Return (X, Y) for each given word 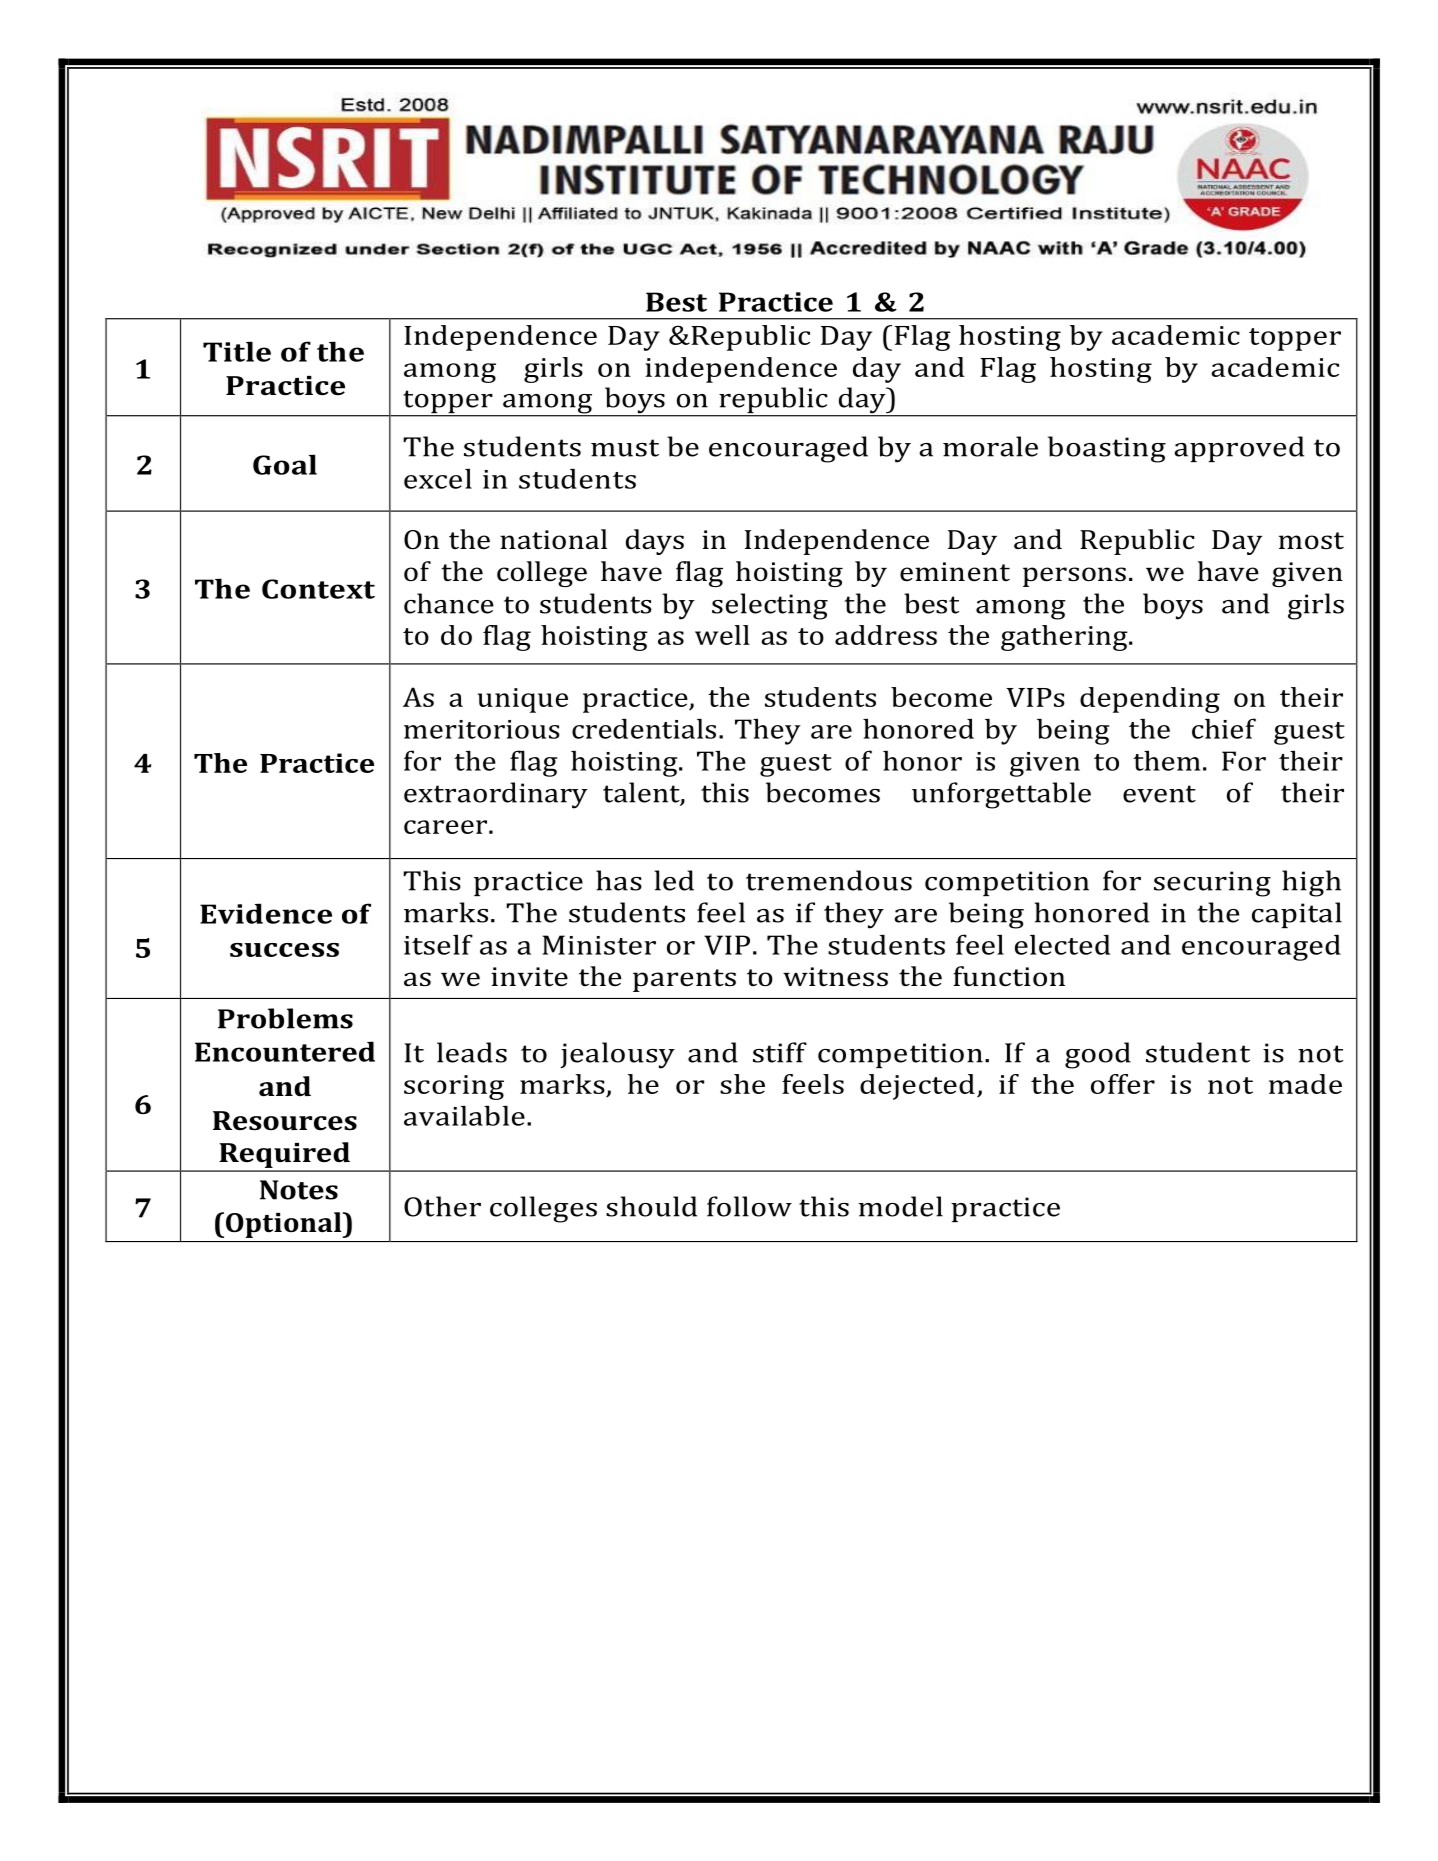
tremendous (829, 880)
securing (1212, 884)
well (722, 635)
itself (438, 944)
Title (237, 351)
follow (749, 1206)
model (901, 1206)
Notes (299, 1190)
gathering (1065, 638)
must (625, 448)
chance (449, 603)
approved (1239, 449)
